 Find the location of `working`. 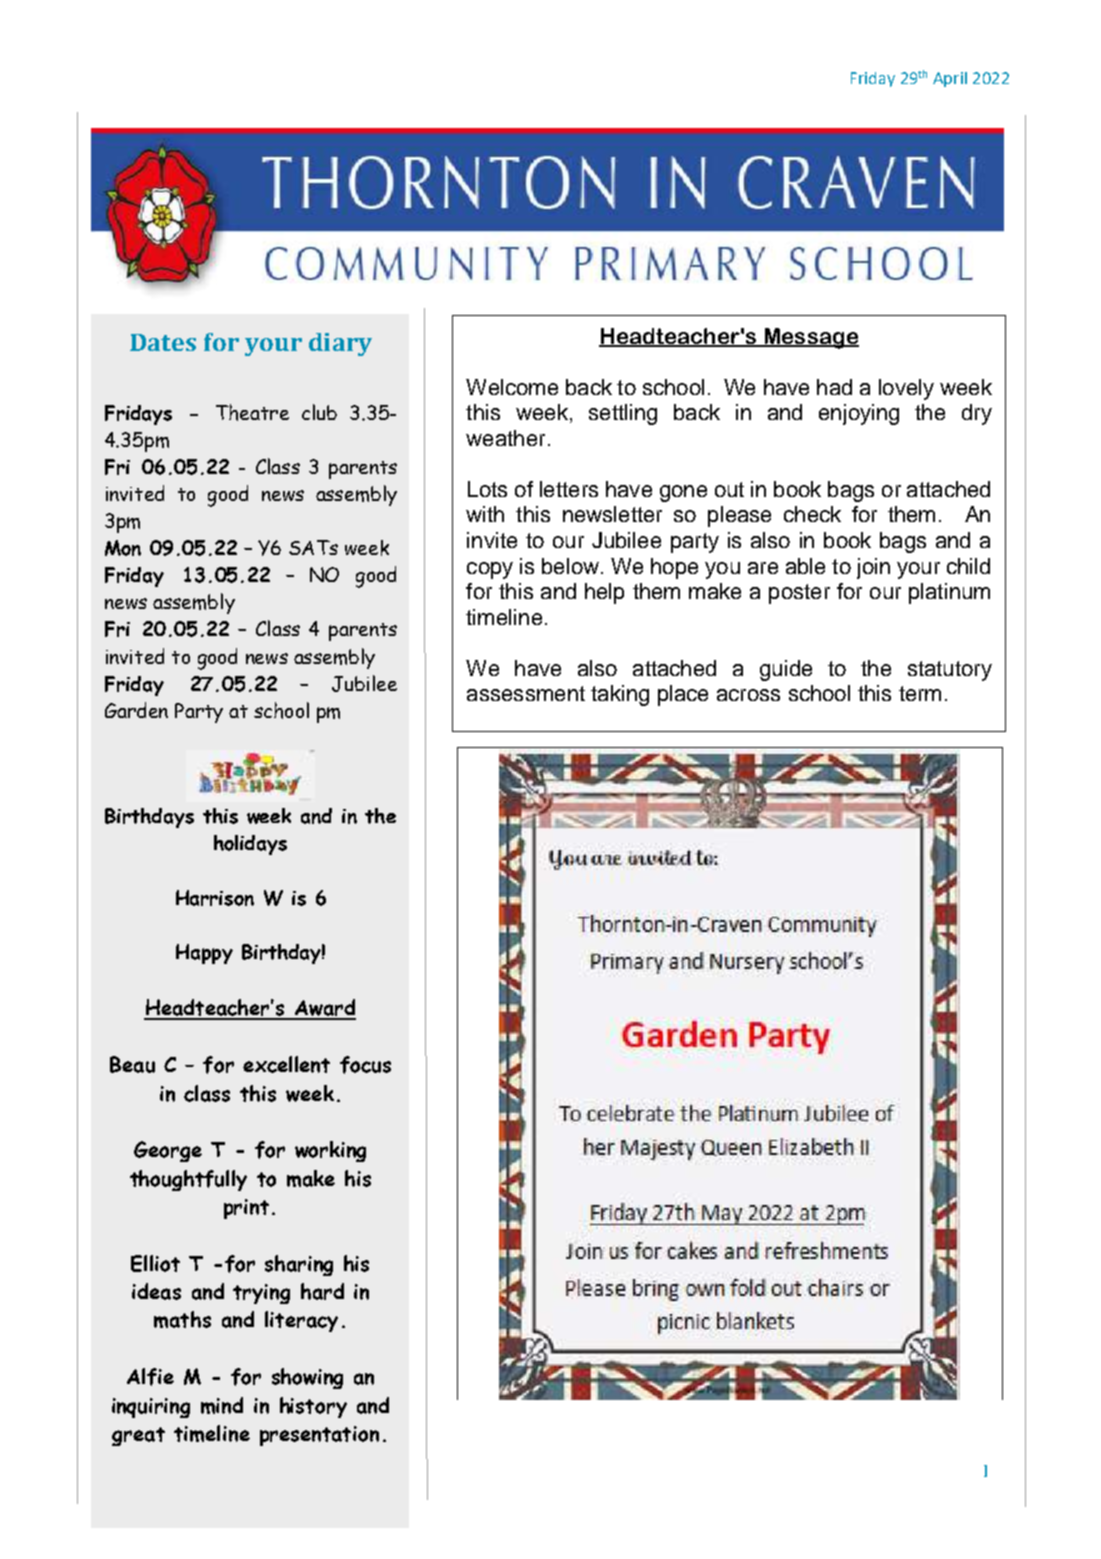

working is located at coordinates (330, 1151).
